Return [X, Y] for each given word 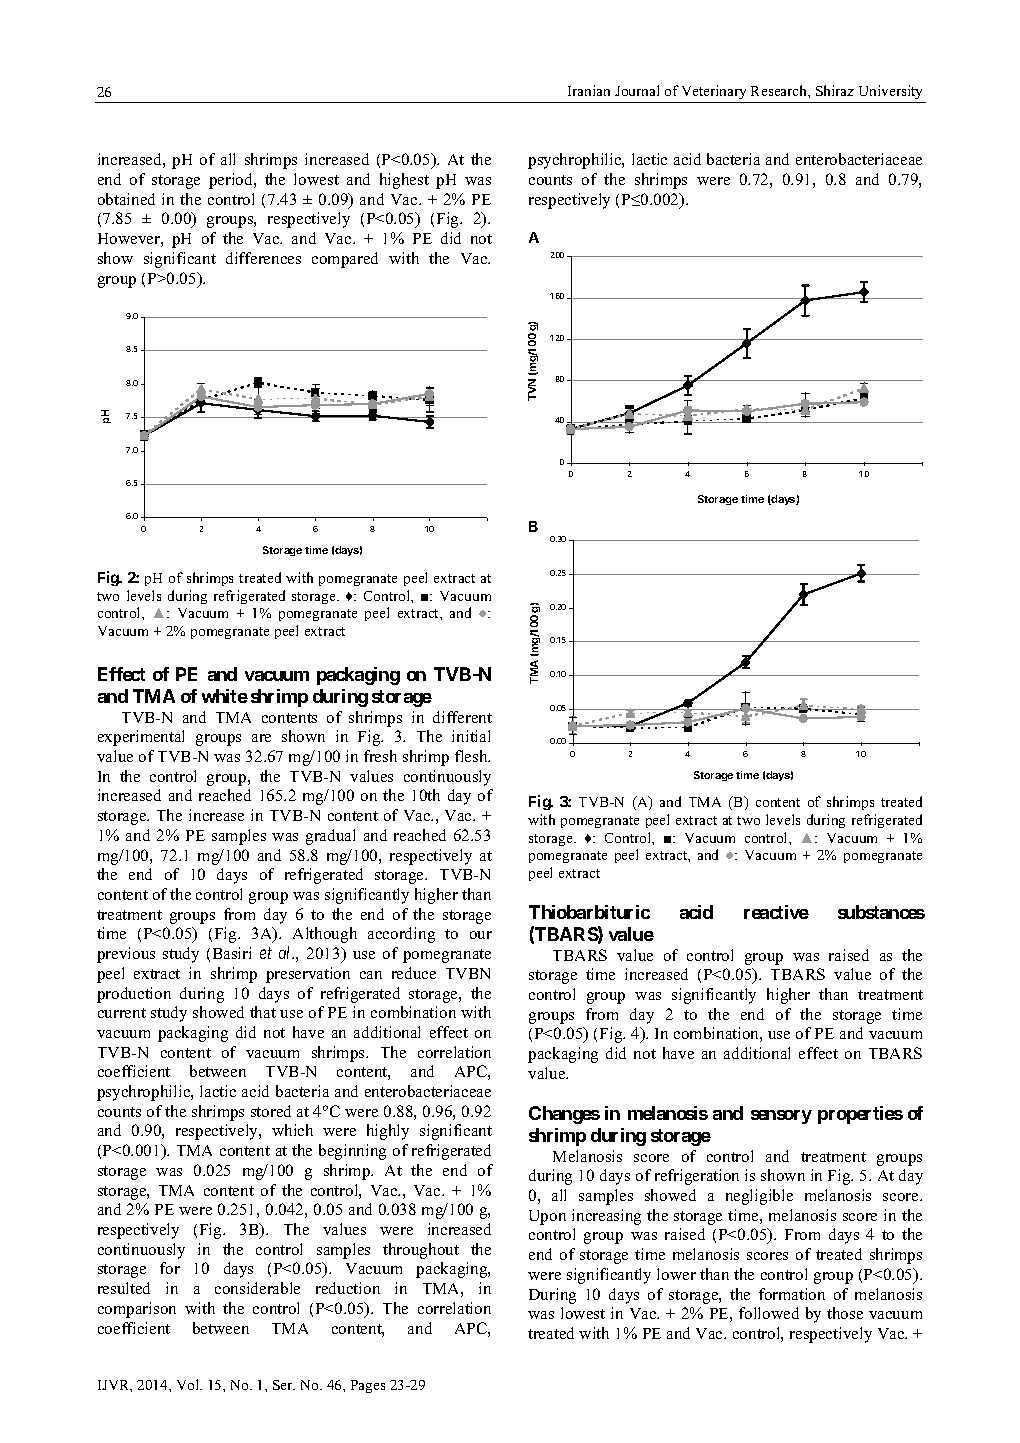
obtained [126, 199]
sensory [781, 1117]
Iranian [589, 90]
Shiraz [835, 90]
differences [263, 258]
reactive [776, 912]
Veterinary [714, 92]
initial [471, 736]
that [263, 1012]
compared [345, 260]
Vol [189, 1384]
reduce [414, 973]
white [225, 696]
